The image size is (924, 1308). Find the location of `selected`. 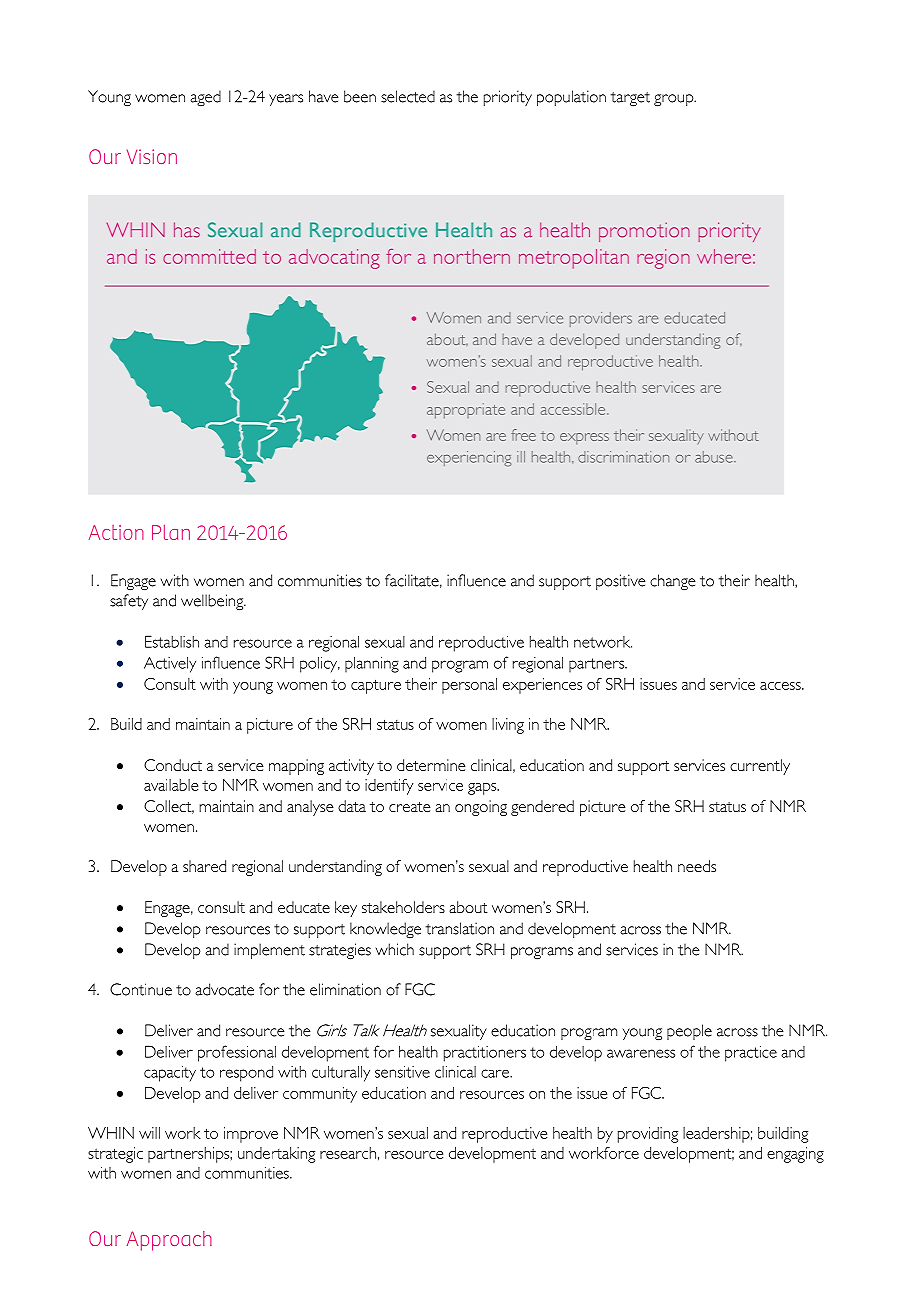

selected is located at coordinates (408, 96).
